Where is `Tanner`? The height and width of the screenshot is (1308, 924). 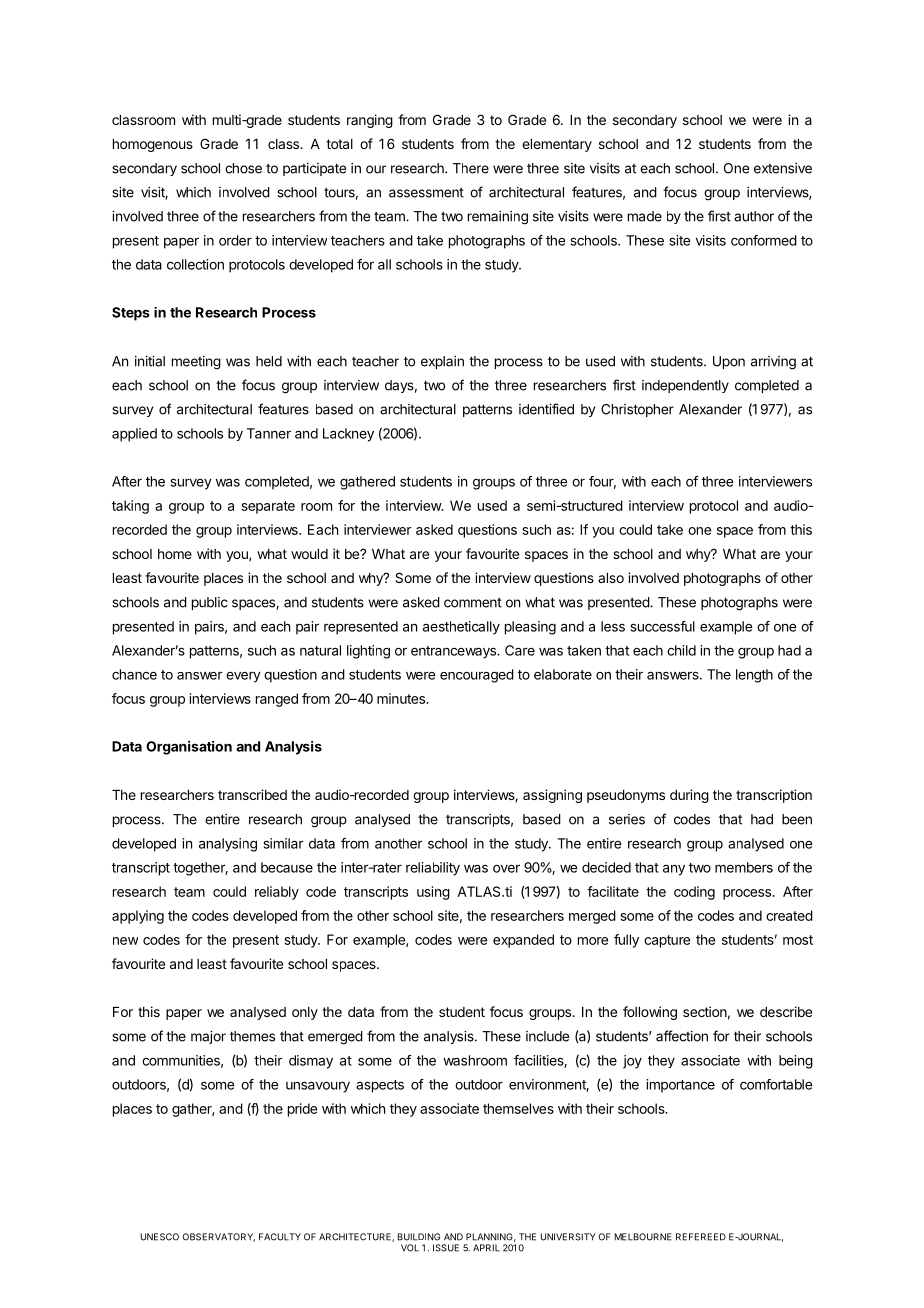 Tanner is located at coordinates (269, 433).
